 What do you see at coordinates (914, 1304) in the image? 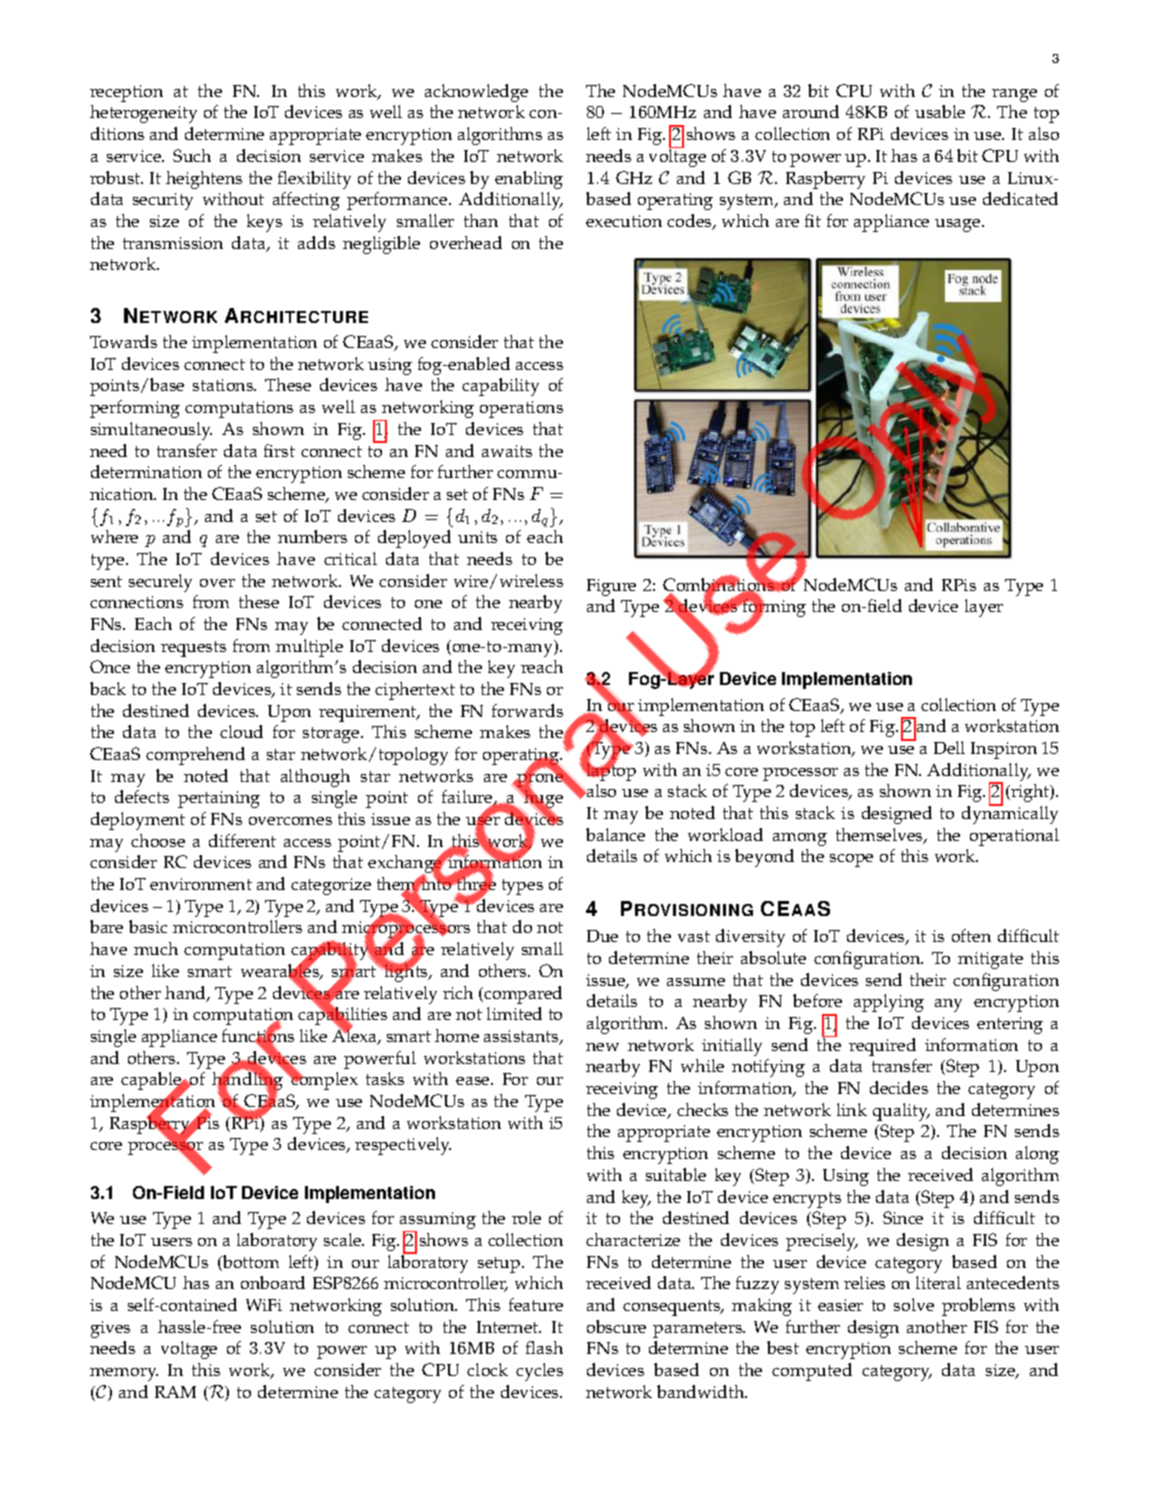
I see `solve` at bounding box center [914, 1304].
